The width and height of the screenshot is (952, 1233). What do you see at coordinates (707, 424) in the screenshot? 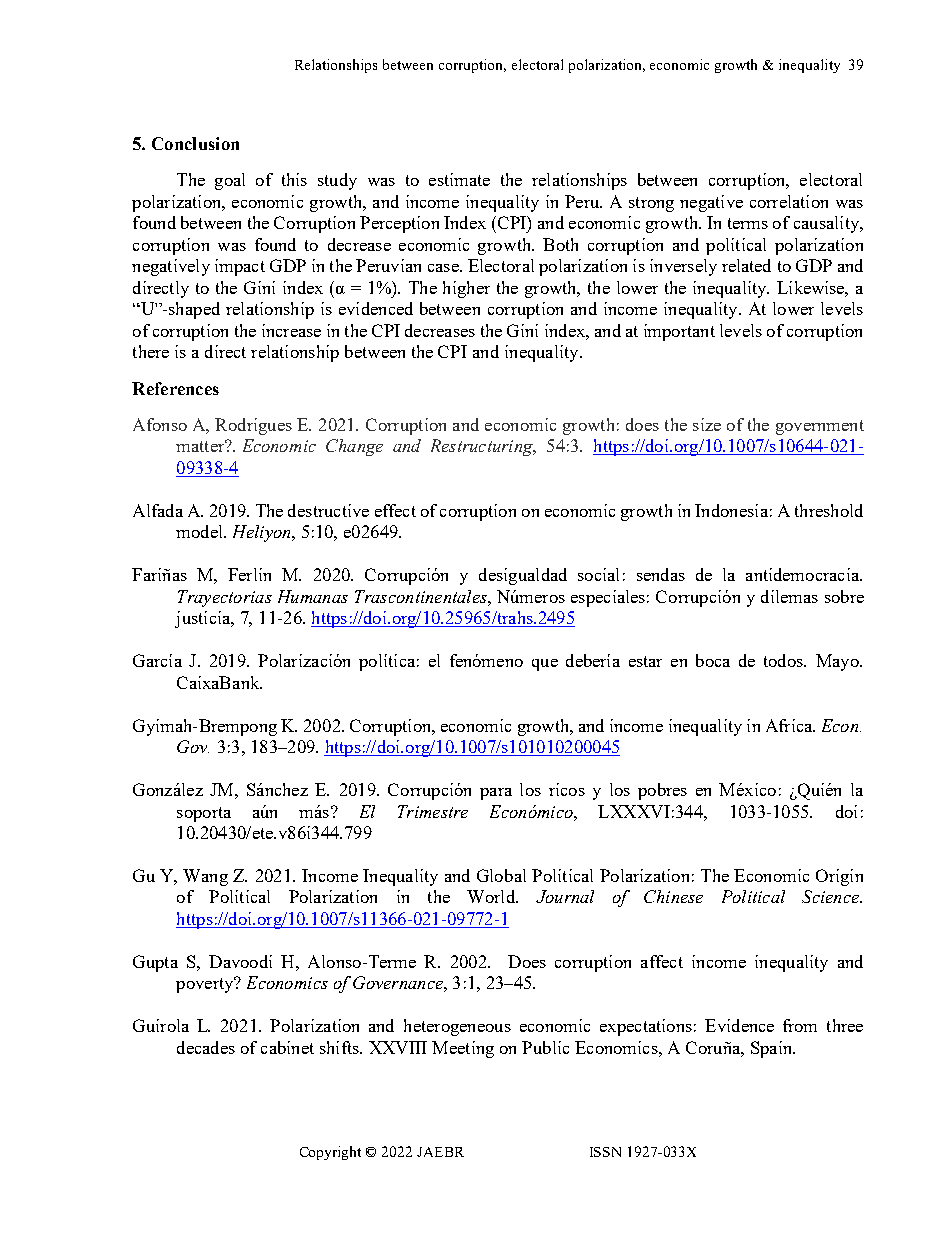
I see `size` at bounding box center [707, 424].
